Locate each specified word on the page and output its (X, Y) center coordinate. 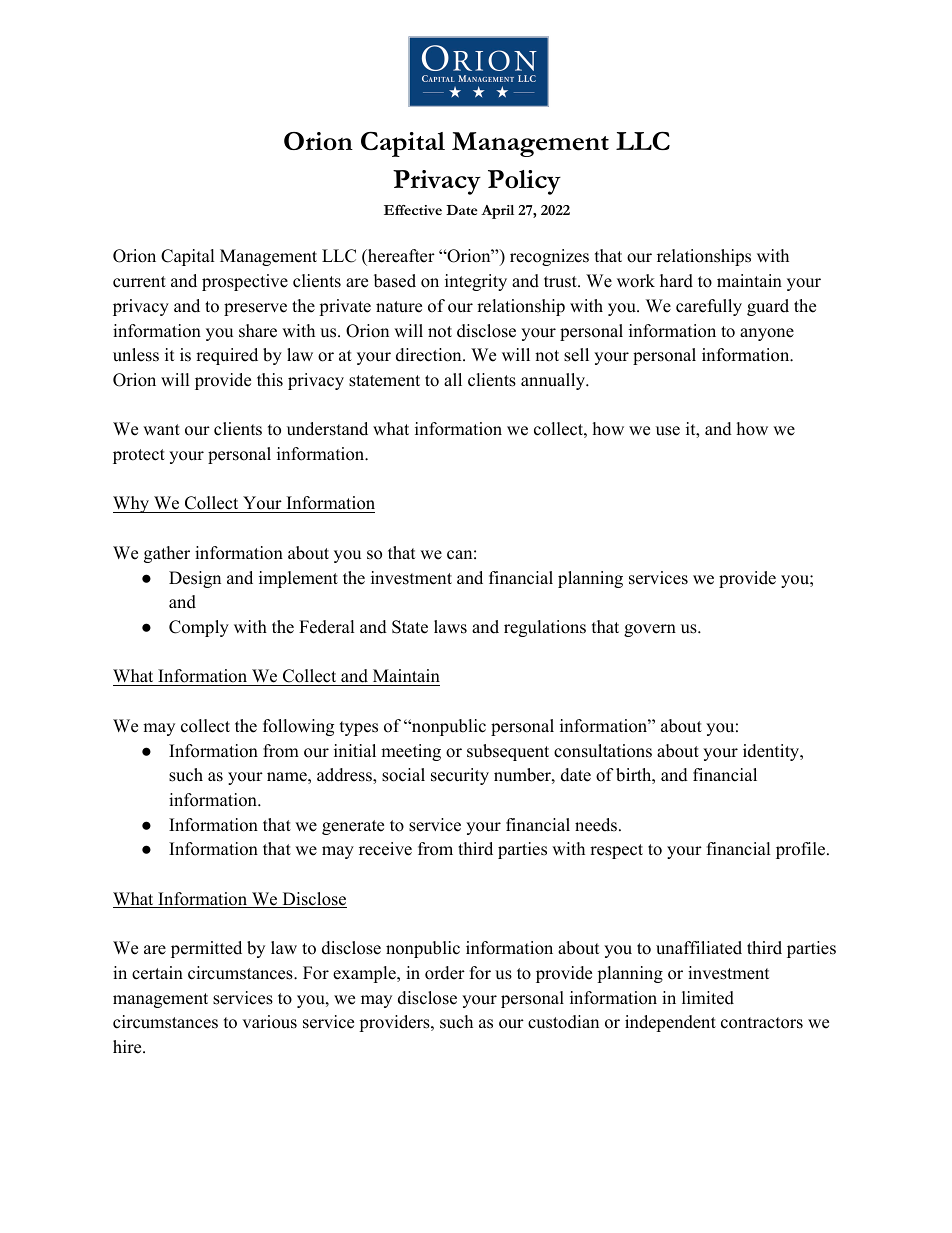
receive (385, 849)
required (227, 356)
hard (676, 281)
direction (430, 355)
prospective (245, 282)
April (497, 212)
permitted (206, 949)
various (269, 1022)
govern (650, 630)
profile (802, 850)
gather (167, 554)
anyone (767, 334)
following (298, 727)
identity (772, 752)
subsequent (508, 752)
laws (450, 627)
